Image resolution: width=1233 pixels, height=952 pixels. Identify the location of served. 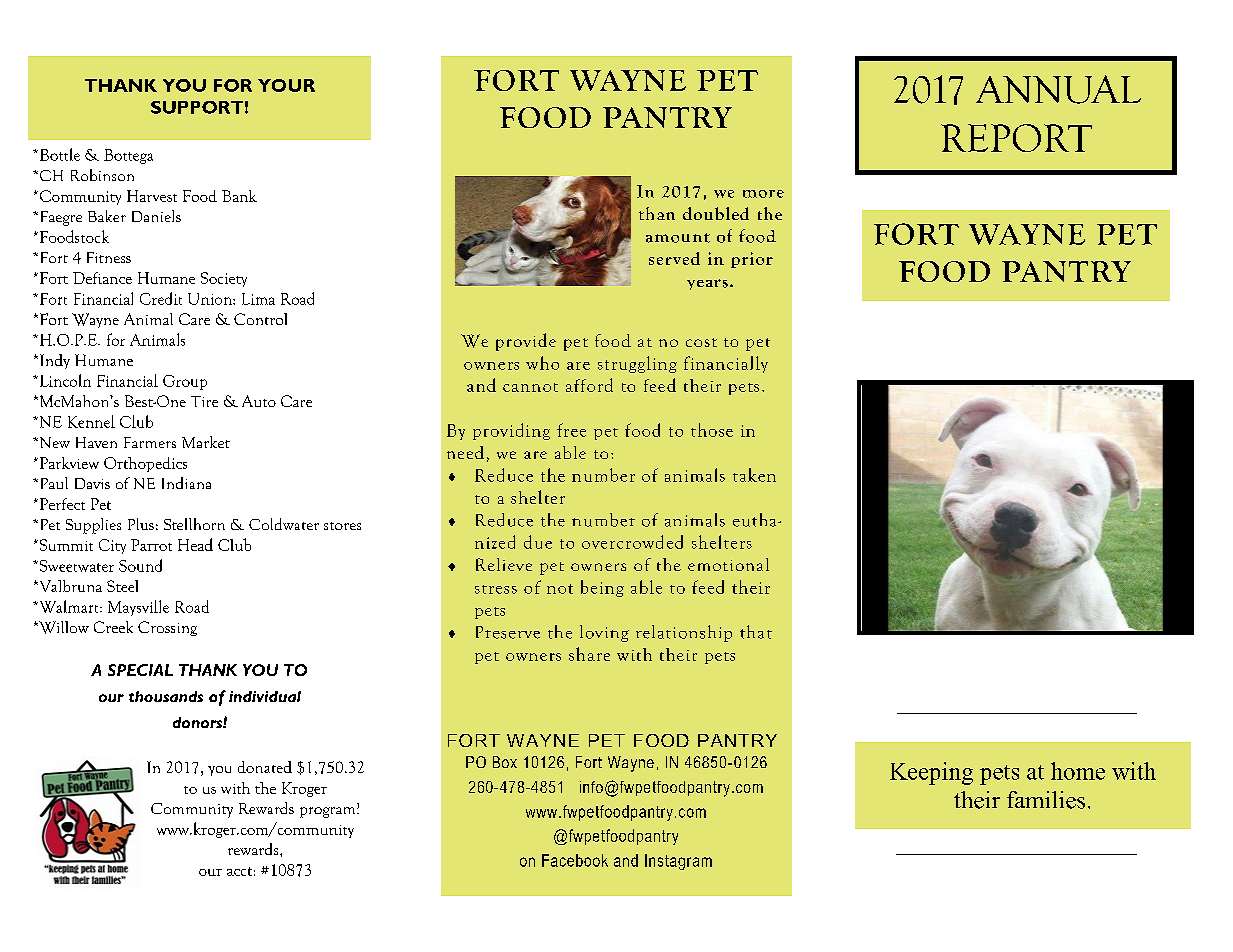
(674, 258).
